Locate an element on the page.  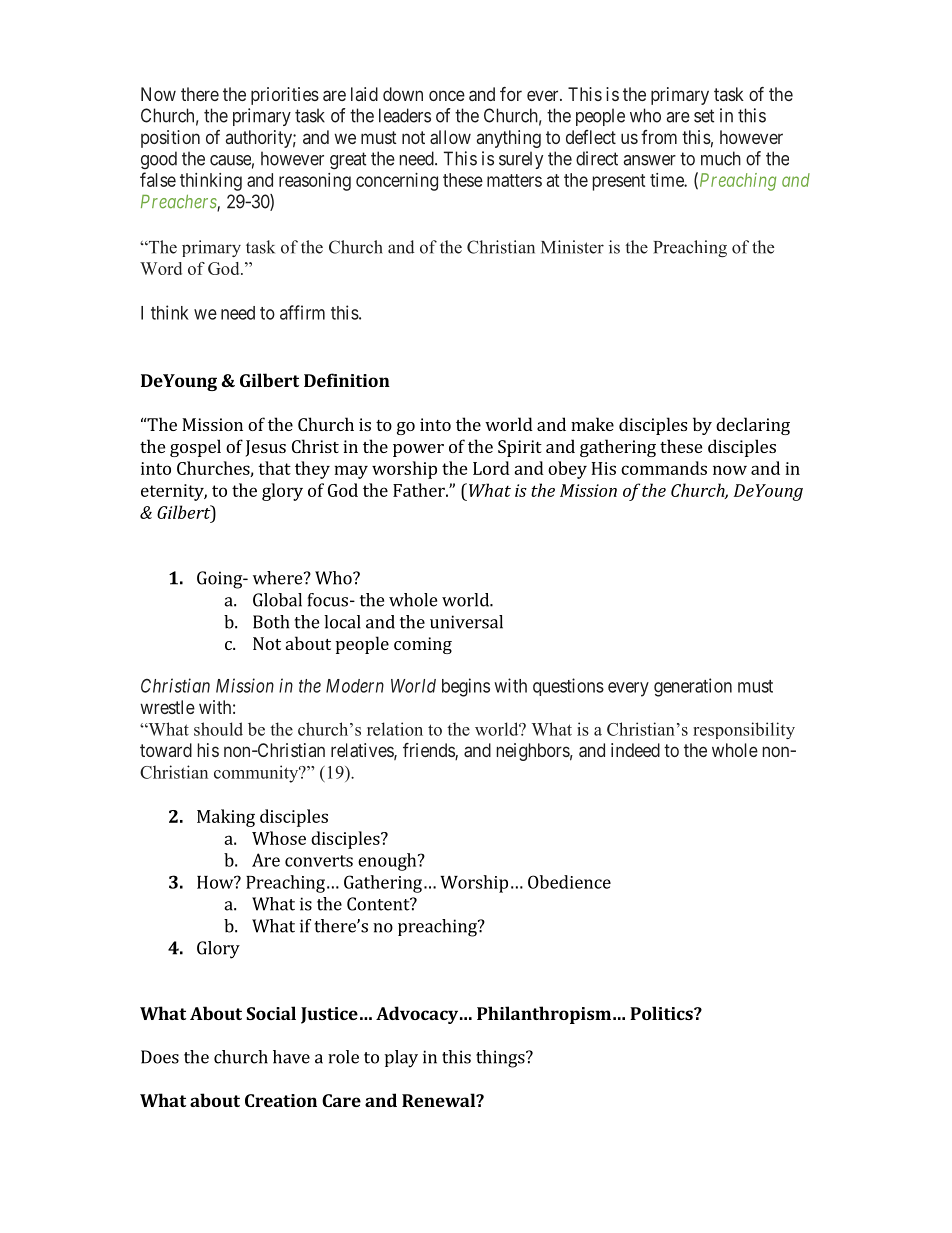
enough is located at coordinates (388, 862).
